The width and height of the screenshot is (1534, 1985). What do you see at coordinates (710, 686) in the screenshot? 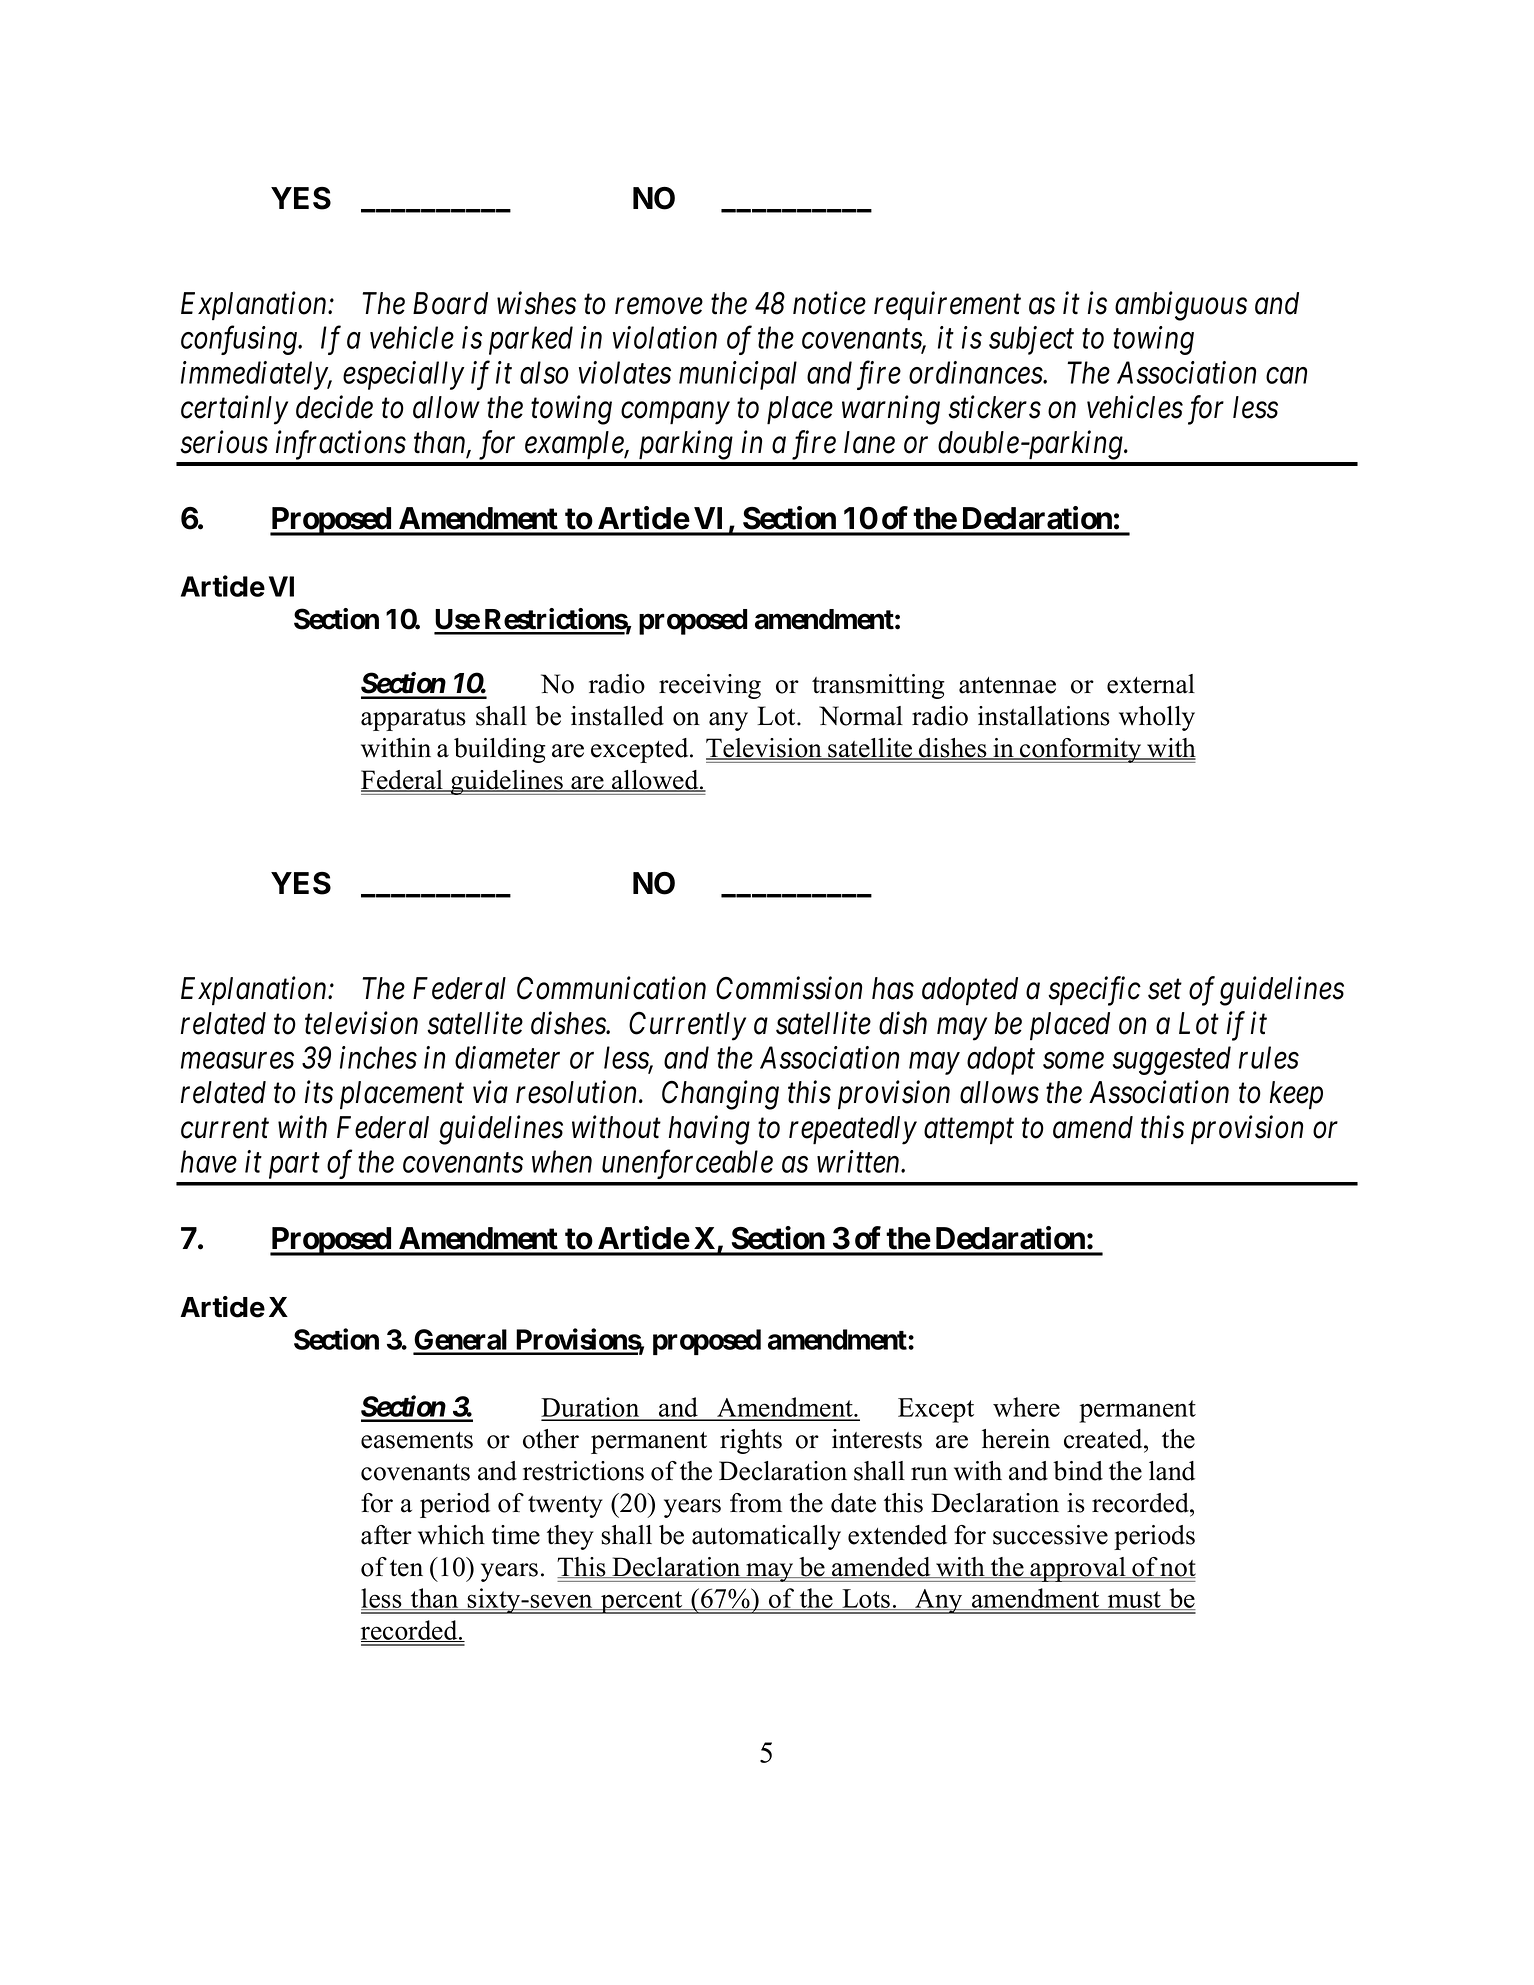
I see `receiving` at bounding box center [710, 686].
